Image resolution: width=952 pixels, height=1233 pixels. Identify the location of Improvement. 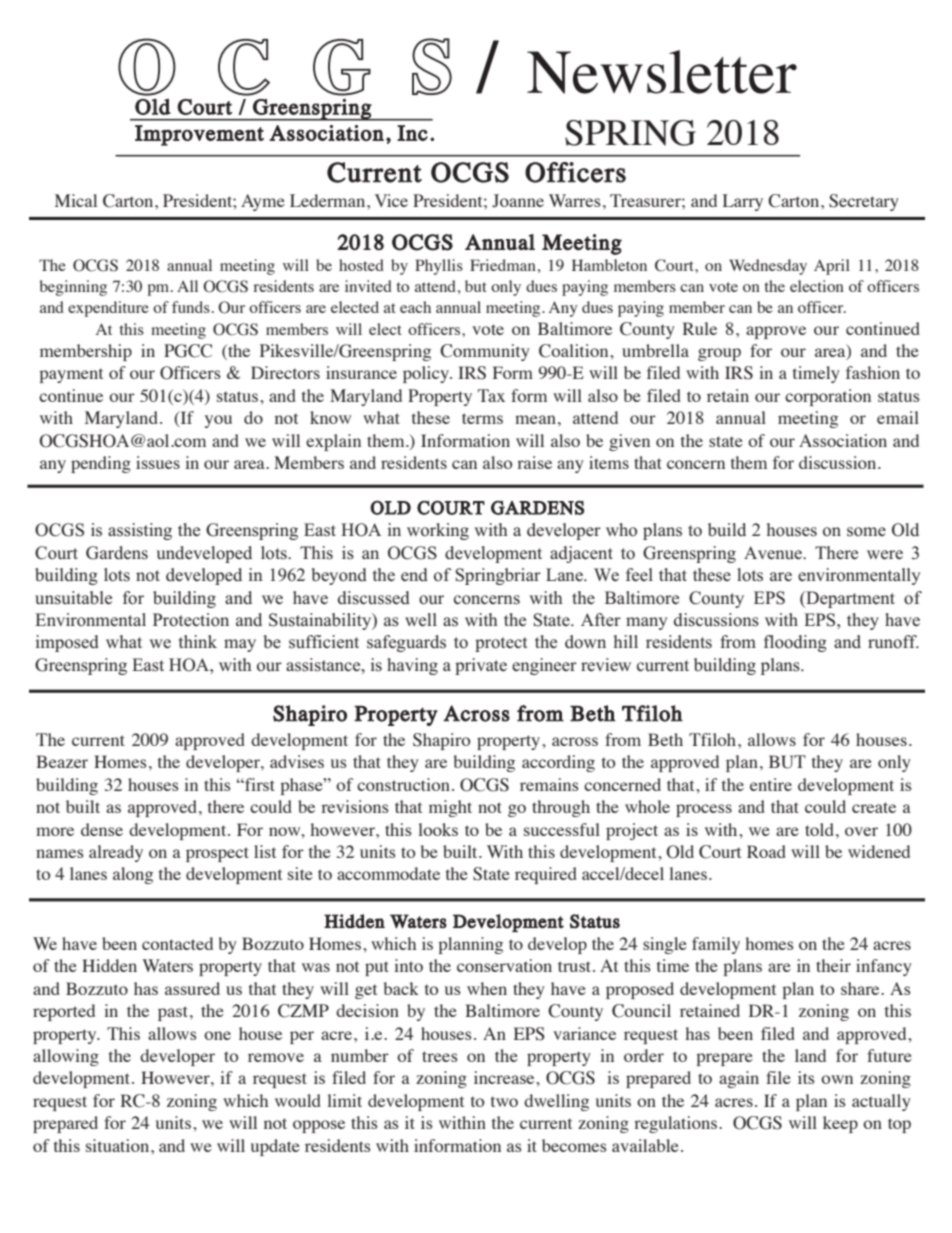
(199, 135).
